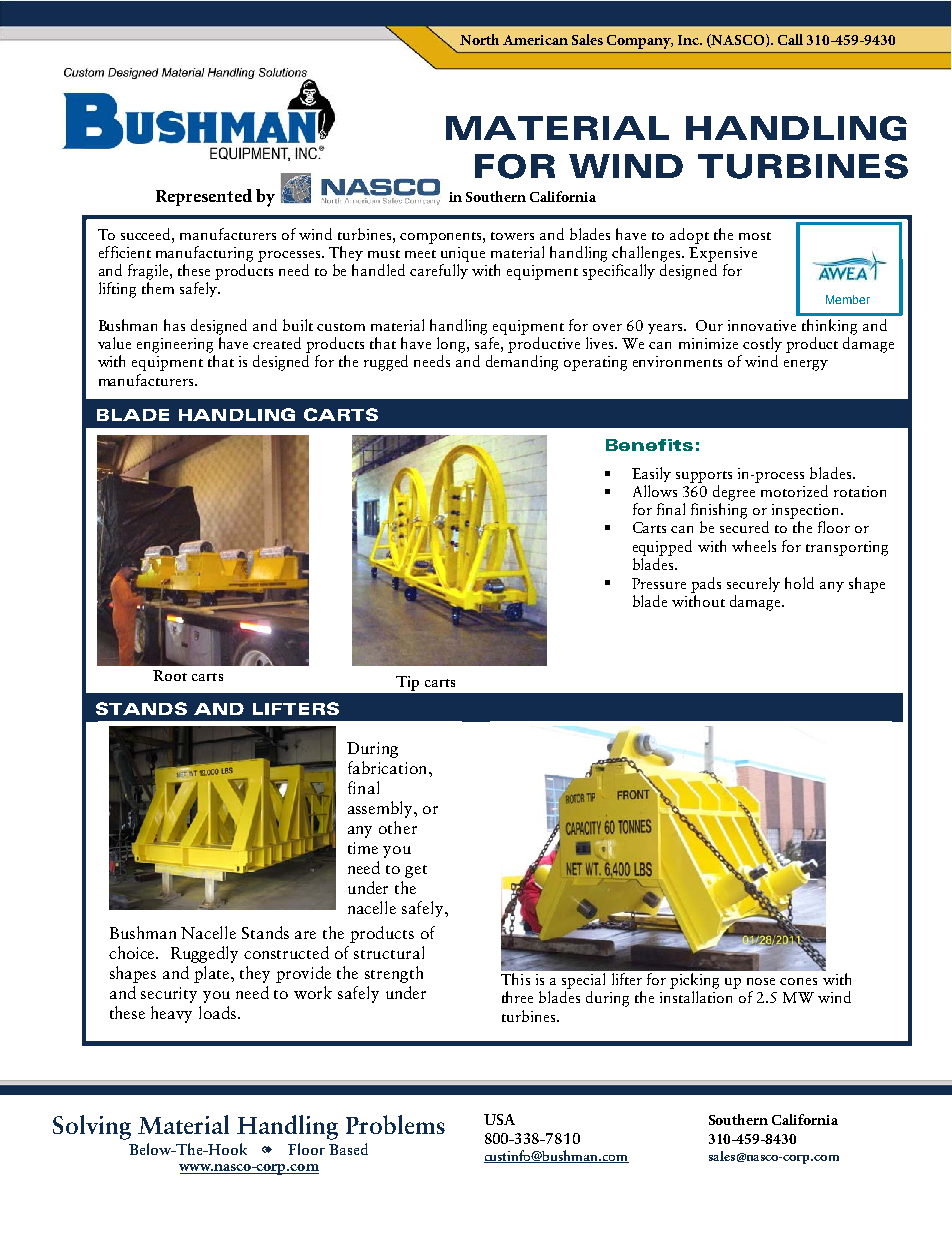 Image resolution: width=952 pixels, height=1233 pixels. What do you see at coordinates (204, 197) in the page?
I see `Represented` at bounding box center [204, 197].
